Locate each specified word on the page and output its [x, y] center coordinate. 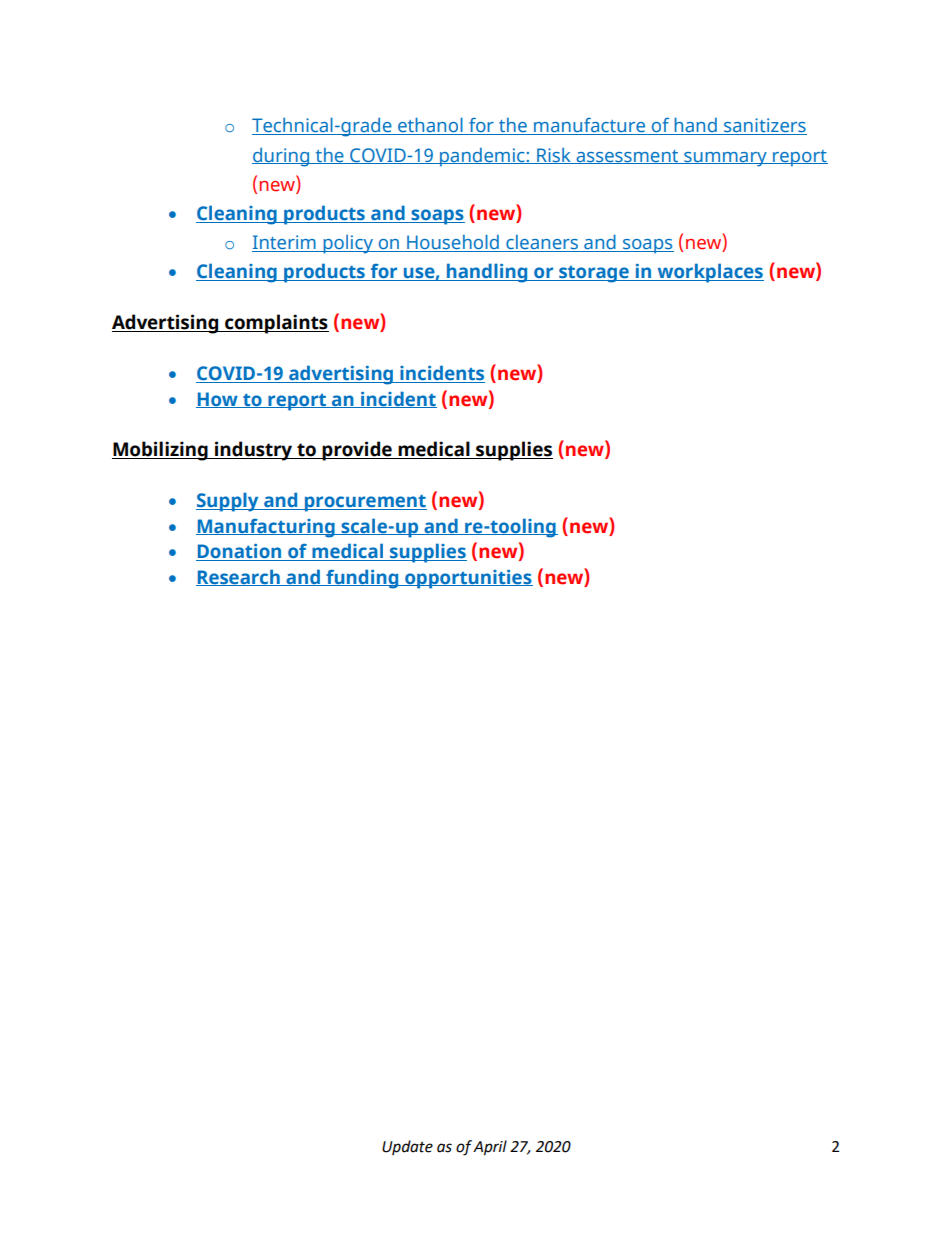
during [282, 157]
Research [239, 577]
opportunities [468, 579]
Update [407, 1147]
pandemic [482, 157]
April [490, 1148]
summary [725, 159]
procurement [365, 503]
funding [362, 579]
